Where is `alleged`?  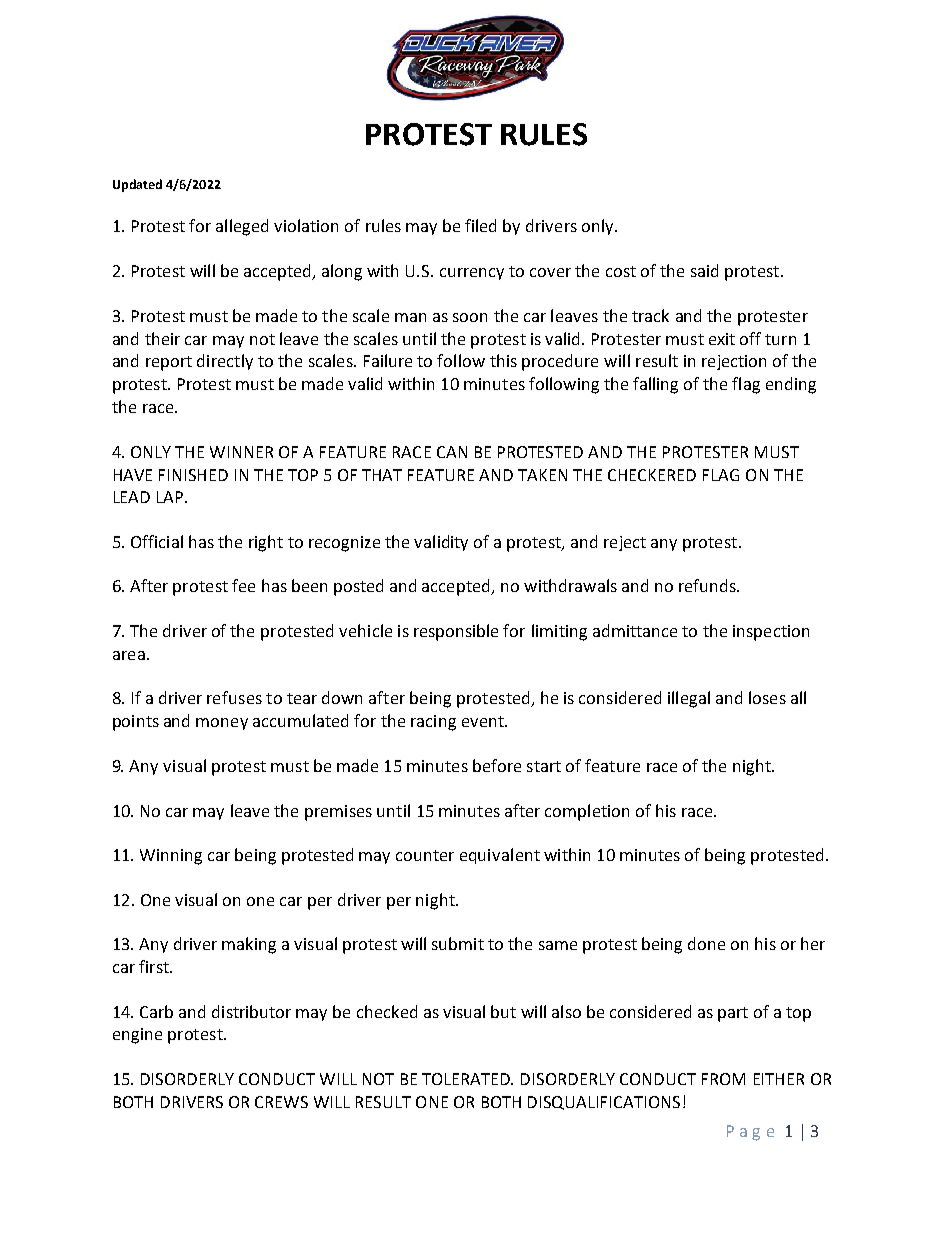
alleged is located at coordinates (242, 227).
